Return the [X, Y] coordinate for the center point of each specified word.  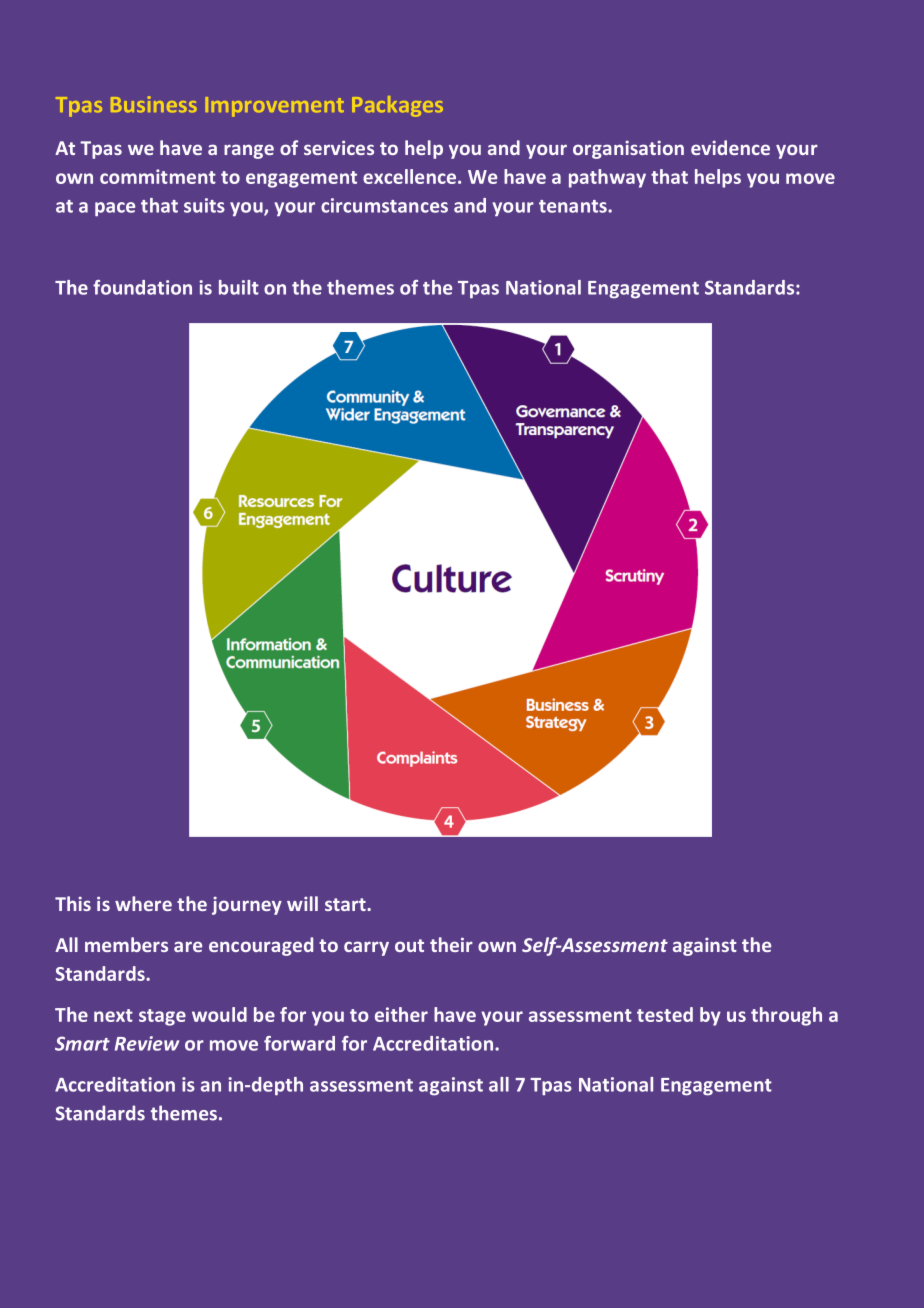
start [346, 904]
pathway [607, 178]
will [302, 903]
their [451, 944]
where [143, 903]
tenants [574, 206]
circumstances [384, 205]
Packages [397, 106]
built [239, 287]
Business [154, 104]
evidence [730, 147]
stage [162, 1017]
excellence [409, 176]
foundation [142, 287]
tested [665, 1014]
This [73, 903]
